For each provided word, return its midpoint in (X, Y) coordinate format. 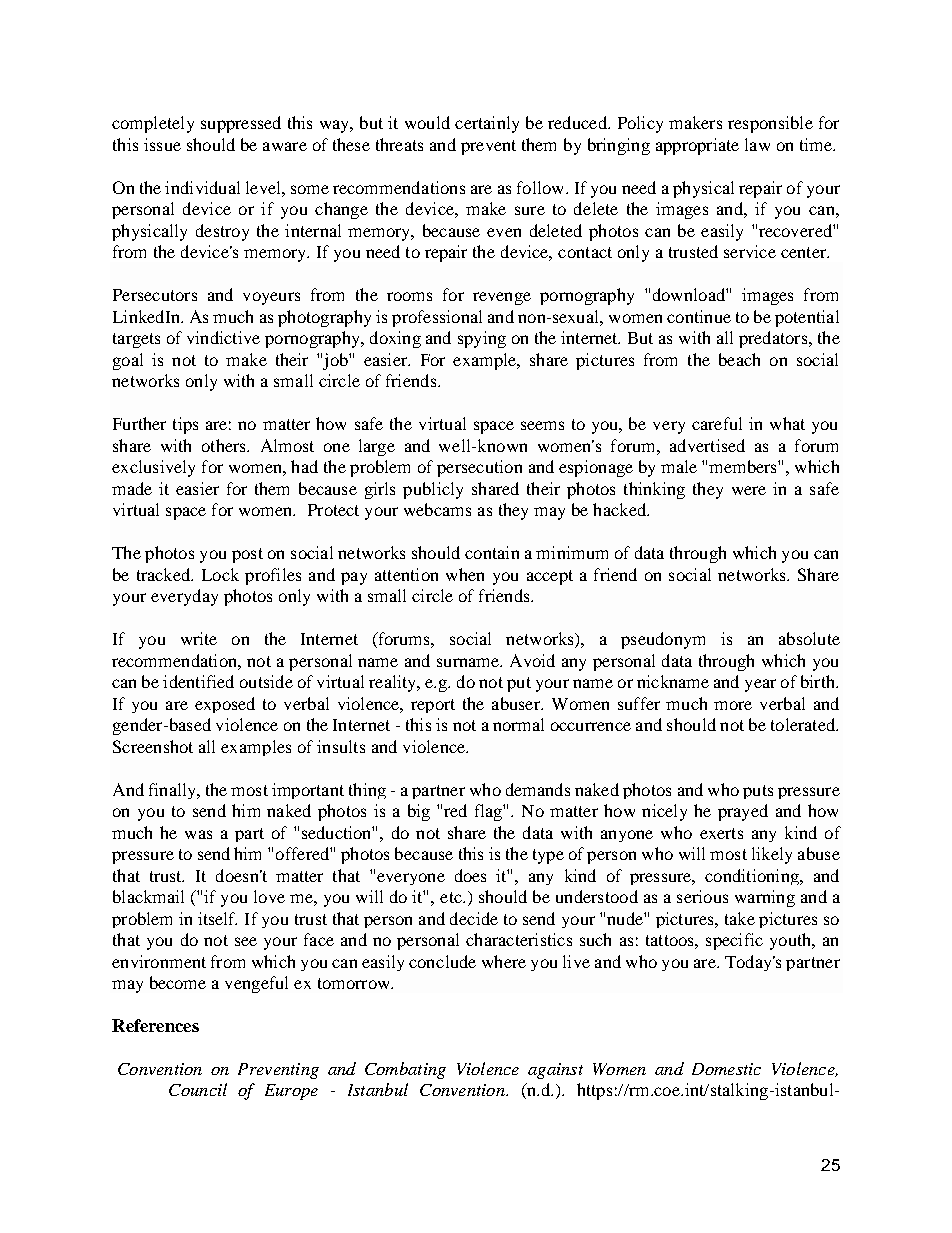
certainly (487, 124)
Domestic (726, 1069)
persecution (479, 468)
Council (198, 1089)
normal (518, 724)
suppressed (241, 124)
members (744, 466)
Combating (405, 1070)
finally (174, 791)
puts (758, 792)
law (757, 144)
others (225, 445)
